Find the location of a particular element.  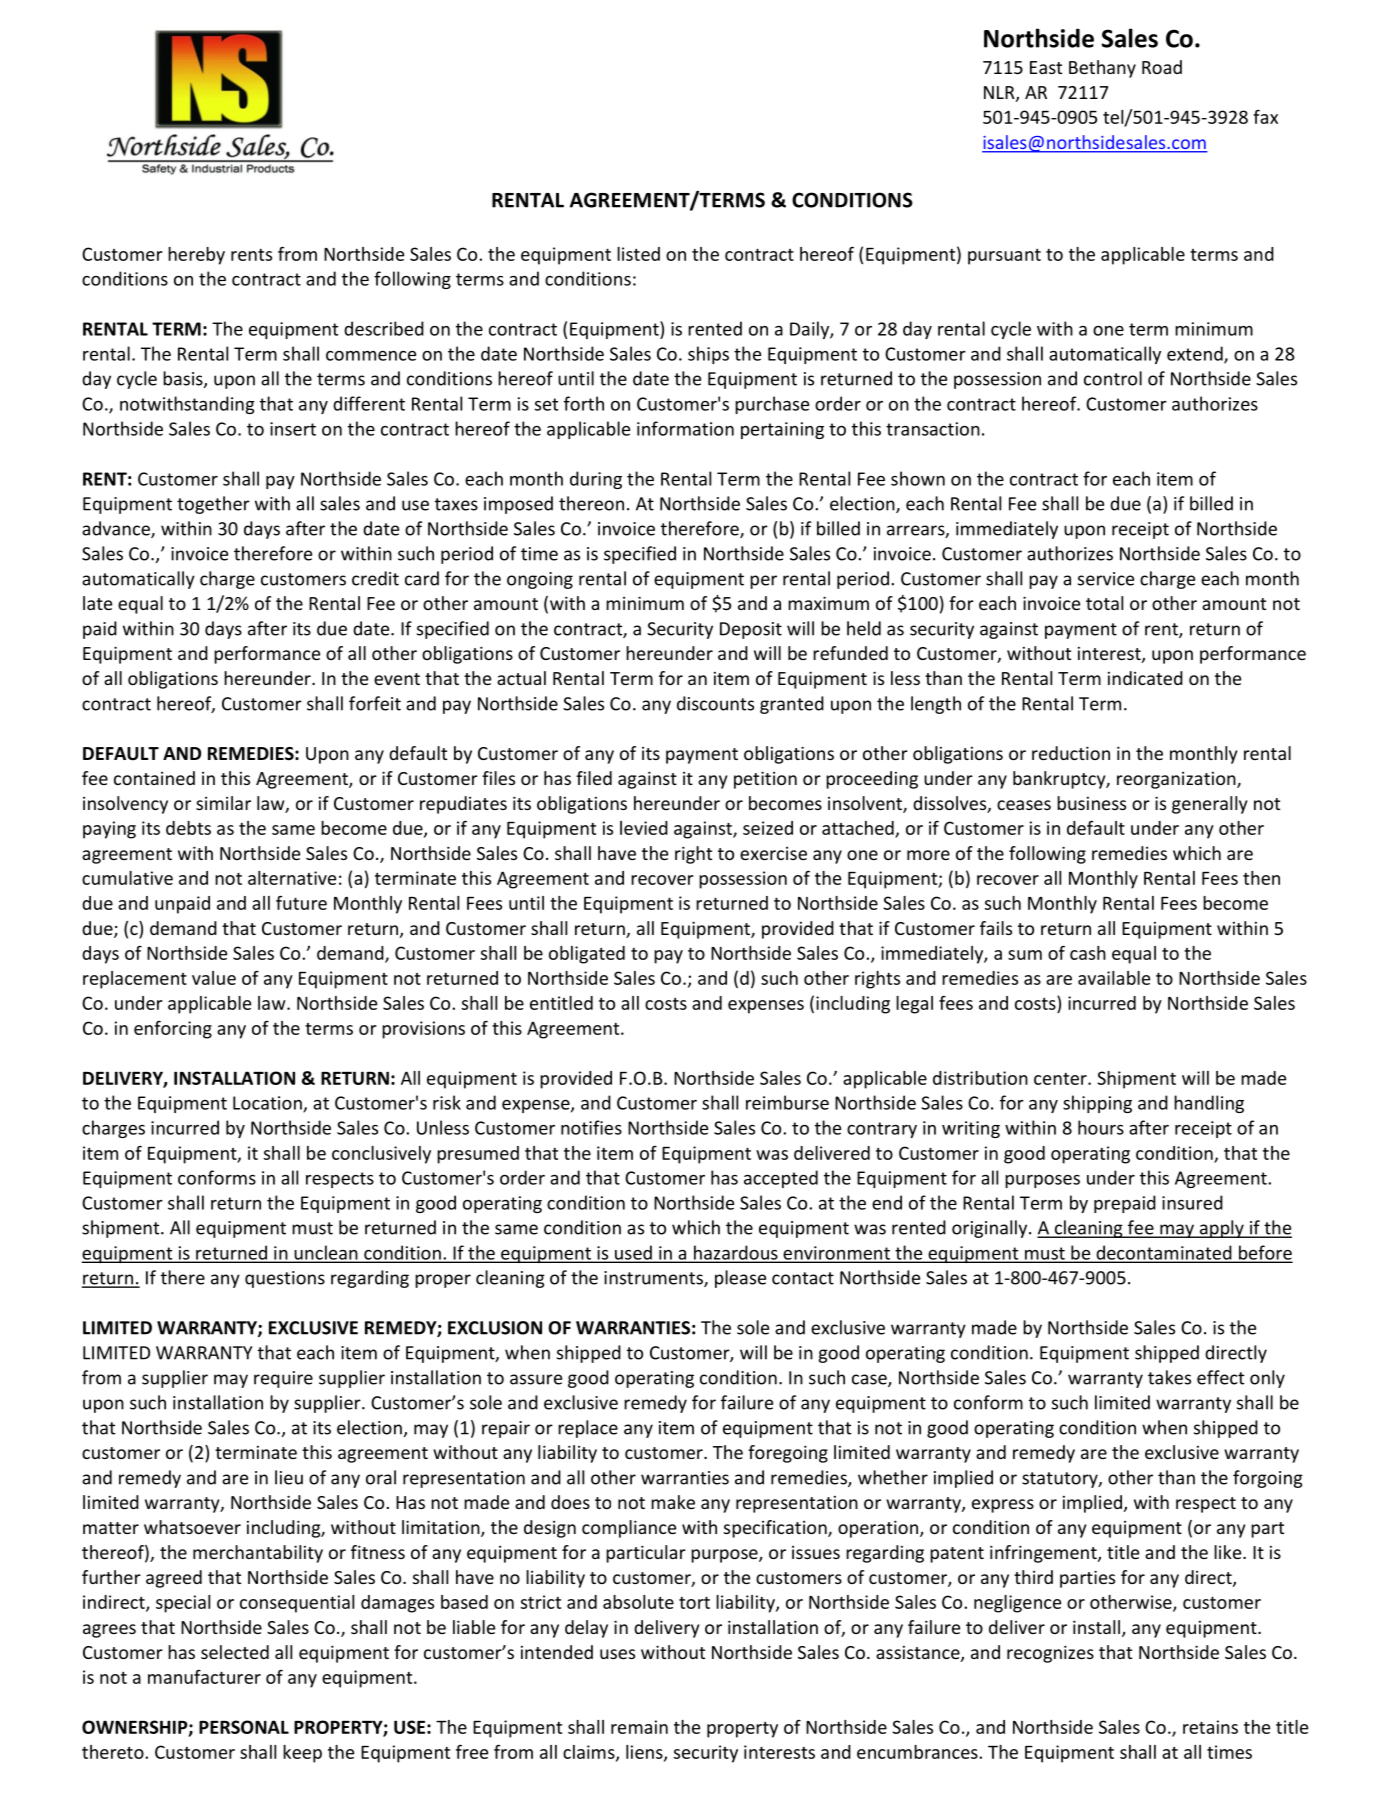

Road is located at coordinates (1162, 67).
